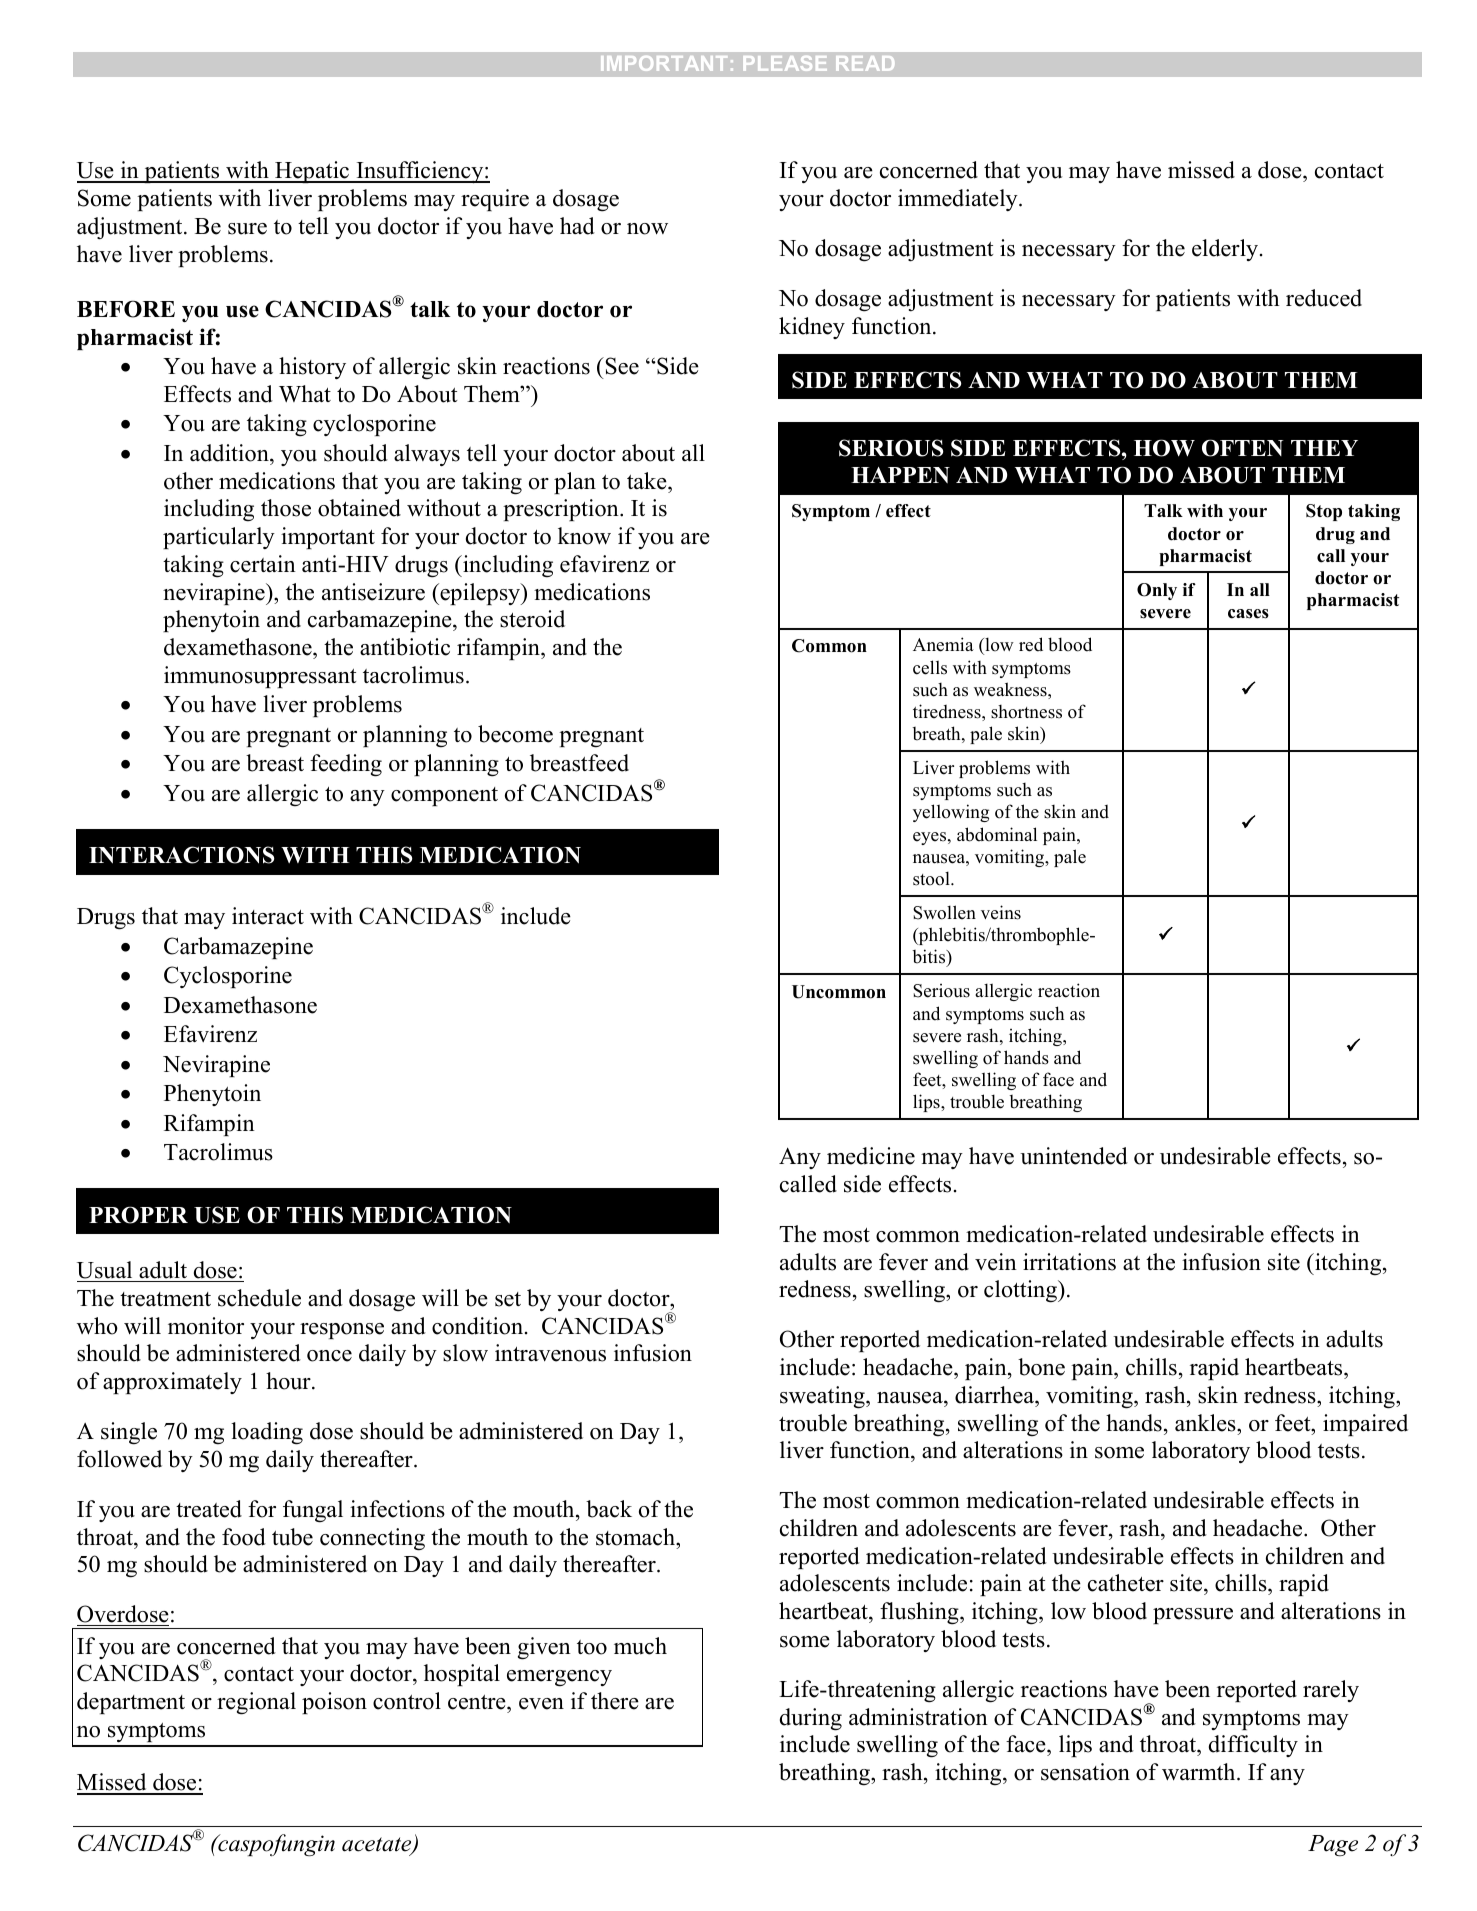 The height and width of the screenshot is (1911, 1477). What do you see at coordinates (997, 834) in the screenshot?
I see `abdominal` at bounding box center [997, 834].
